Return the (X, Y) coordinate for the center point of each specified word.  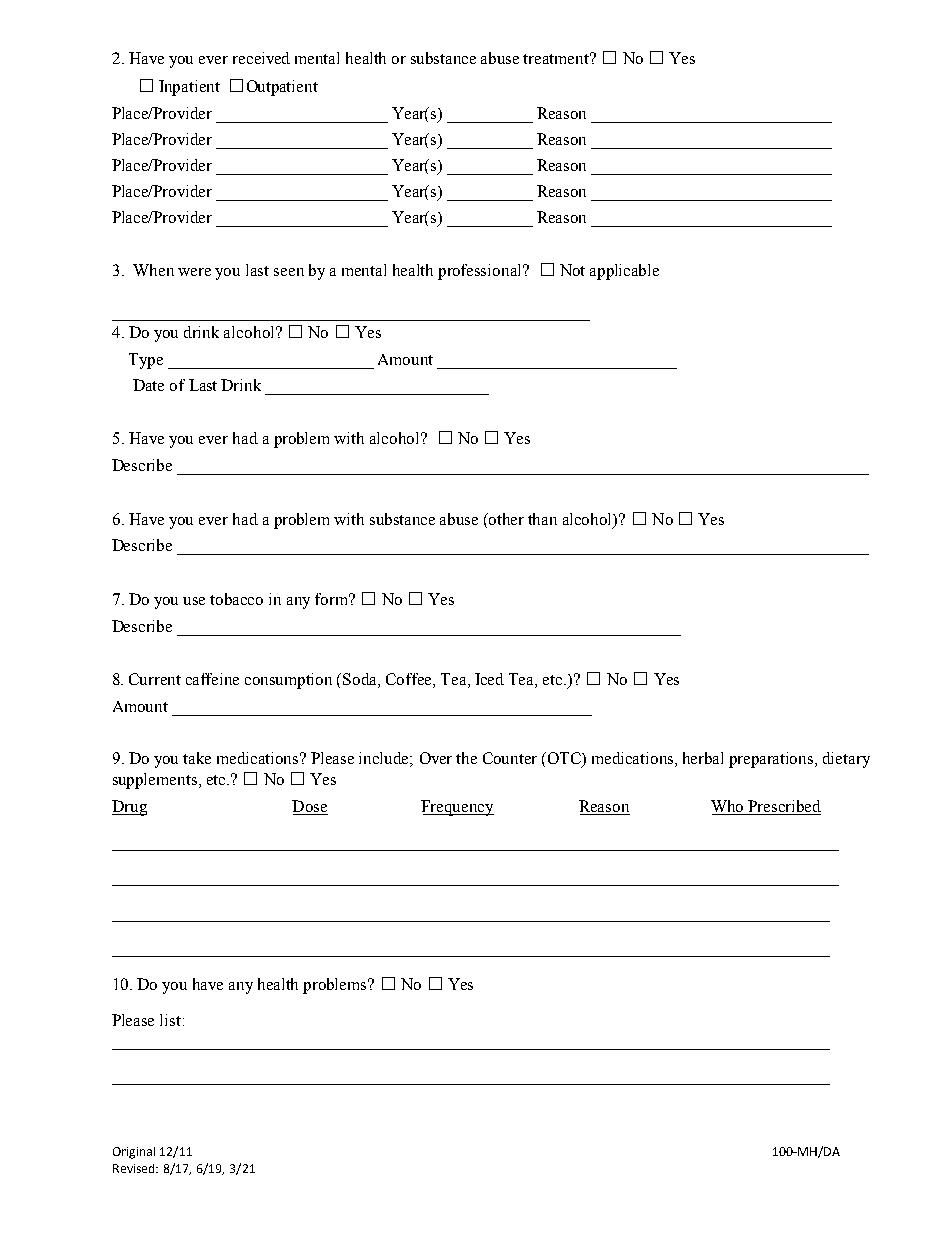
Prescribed (783, 807)
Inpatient (189, 88)
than (542, 519)
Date (148, 385)
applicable (624, 272)
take (197, 758)
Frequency (457, 808)
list (170, 1020)
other (505, 519)
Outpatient (282, 88)
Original (134, 1153)
